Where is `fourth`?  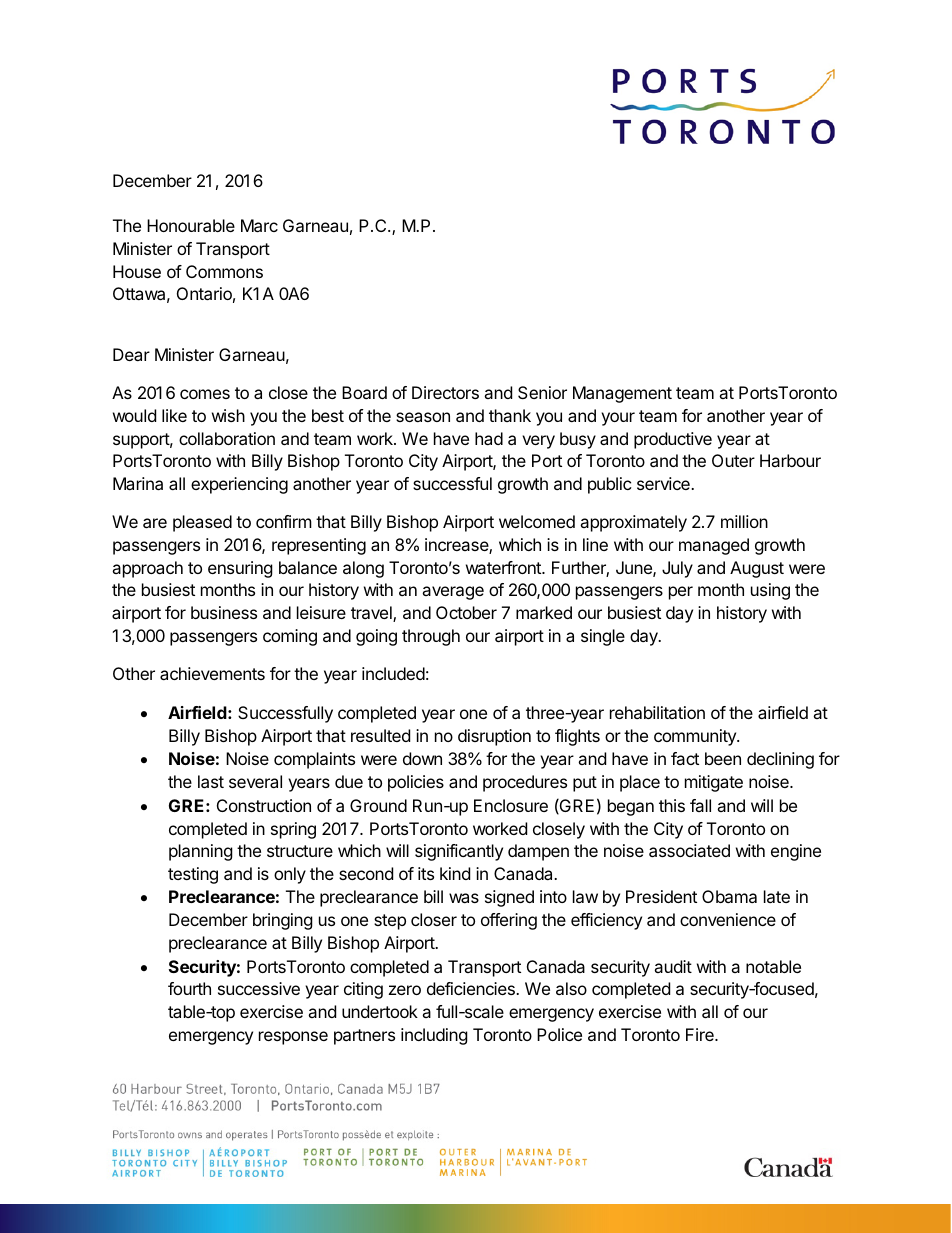
fourth is located at coordinates (189, 988).
